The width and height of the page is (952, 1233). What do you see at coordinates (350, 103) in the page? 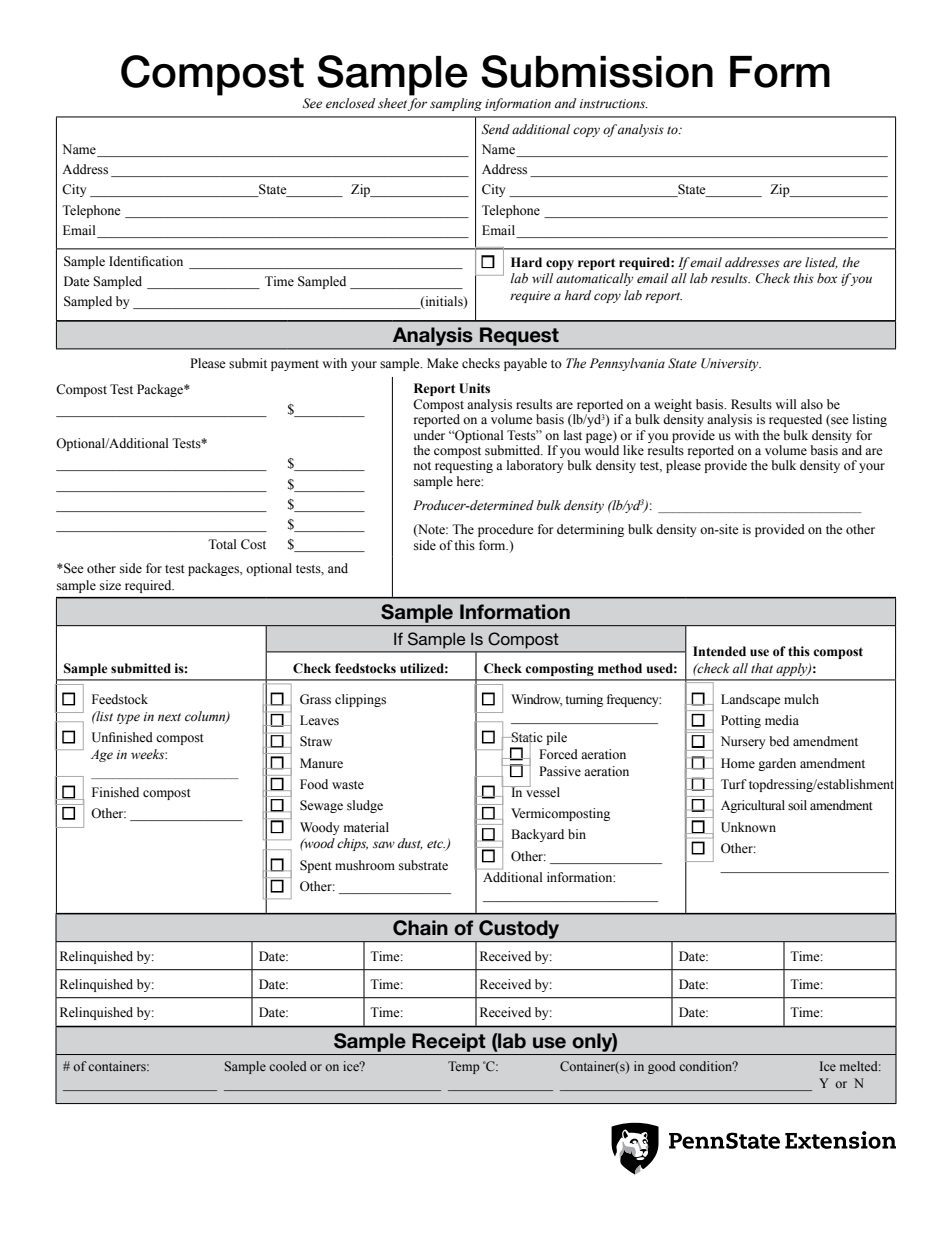
I see `enclosed` at bounding box center [350, 103].
